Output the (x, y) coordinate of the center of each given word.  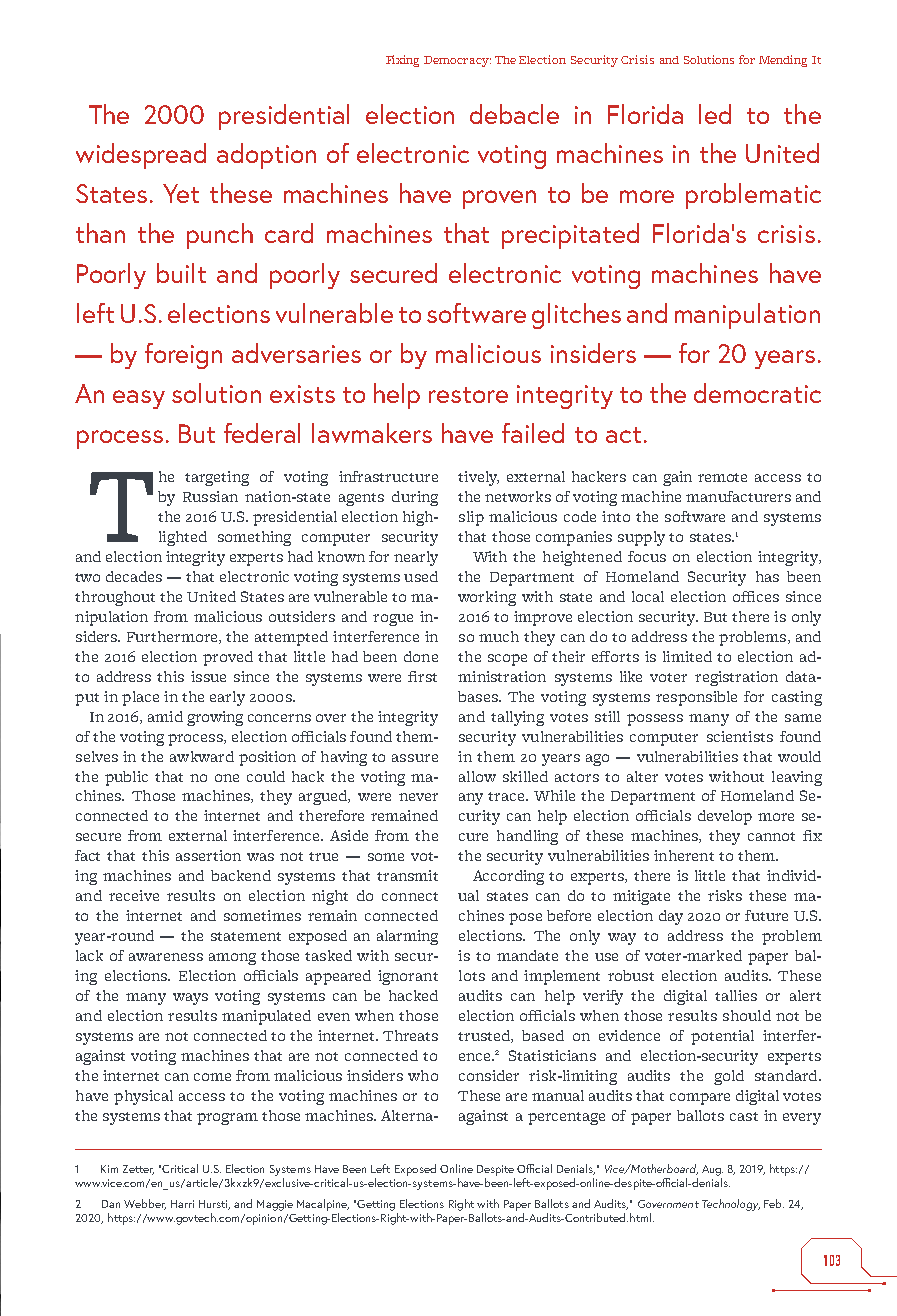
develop (725, 817)
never (418, 797)
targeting (217, 478)
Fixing (402, 61)
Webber (145, 1204)
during (415, 498)
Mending (783, 61)
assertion (208, 855)
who (423, 1075)
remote (722, 477)
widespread (141, 156)
